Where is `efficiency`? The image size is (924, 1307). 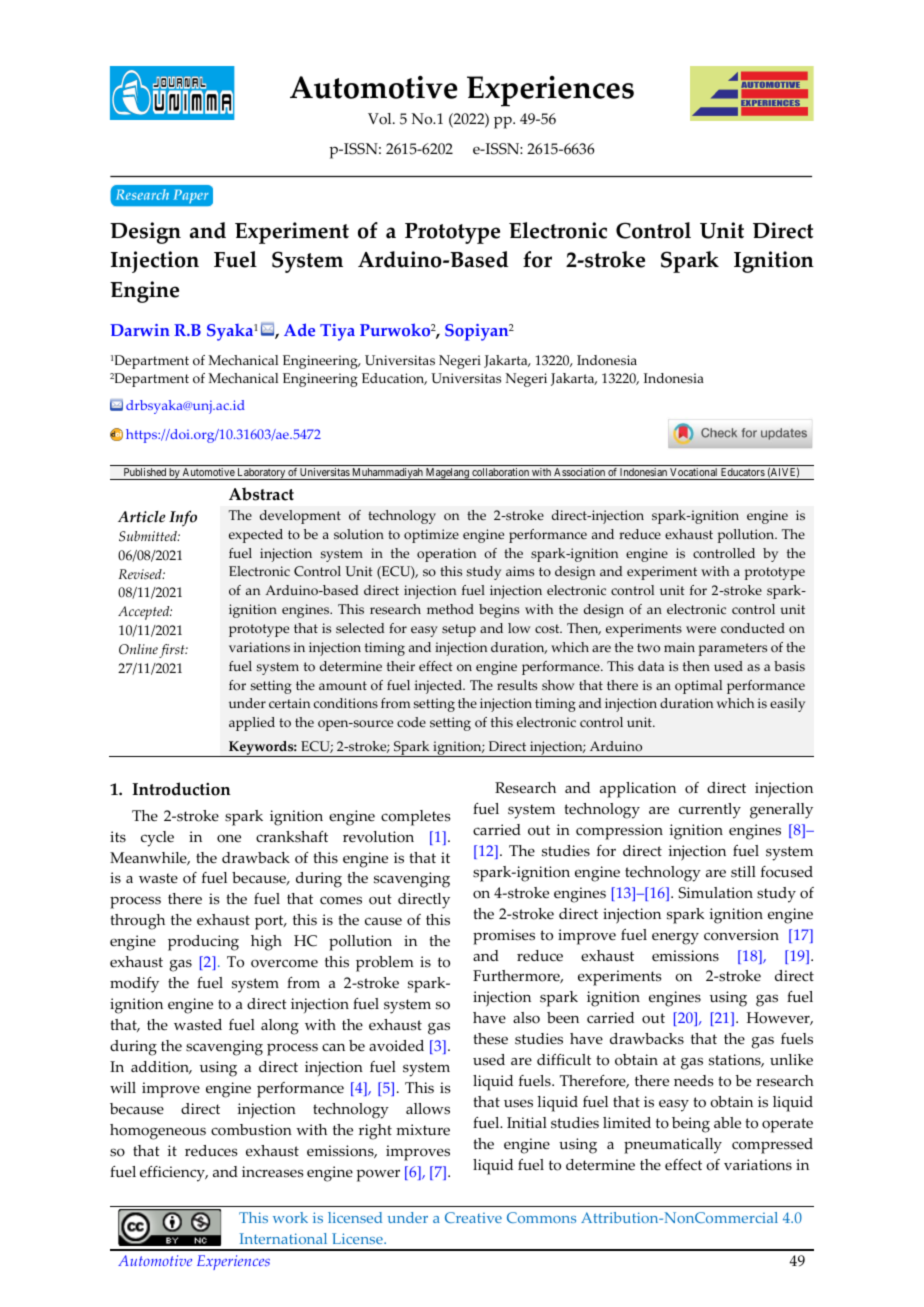 efficiency is located at coordinates (173, 1174).
